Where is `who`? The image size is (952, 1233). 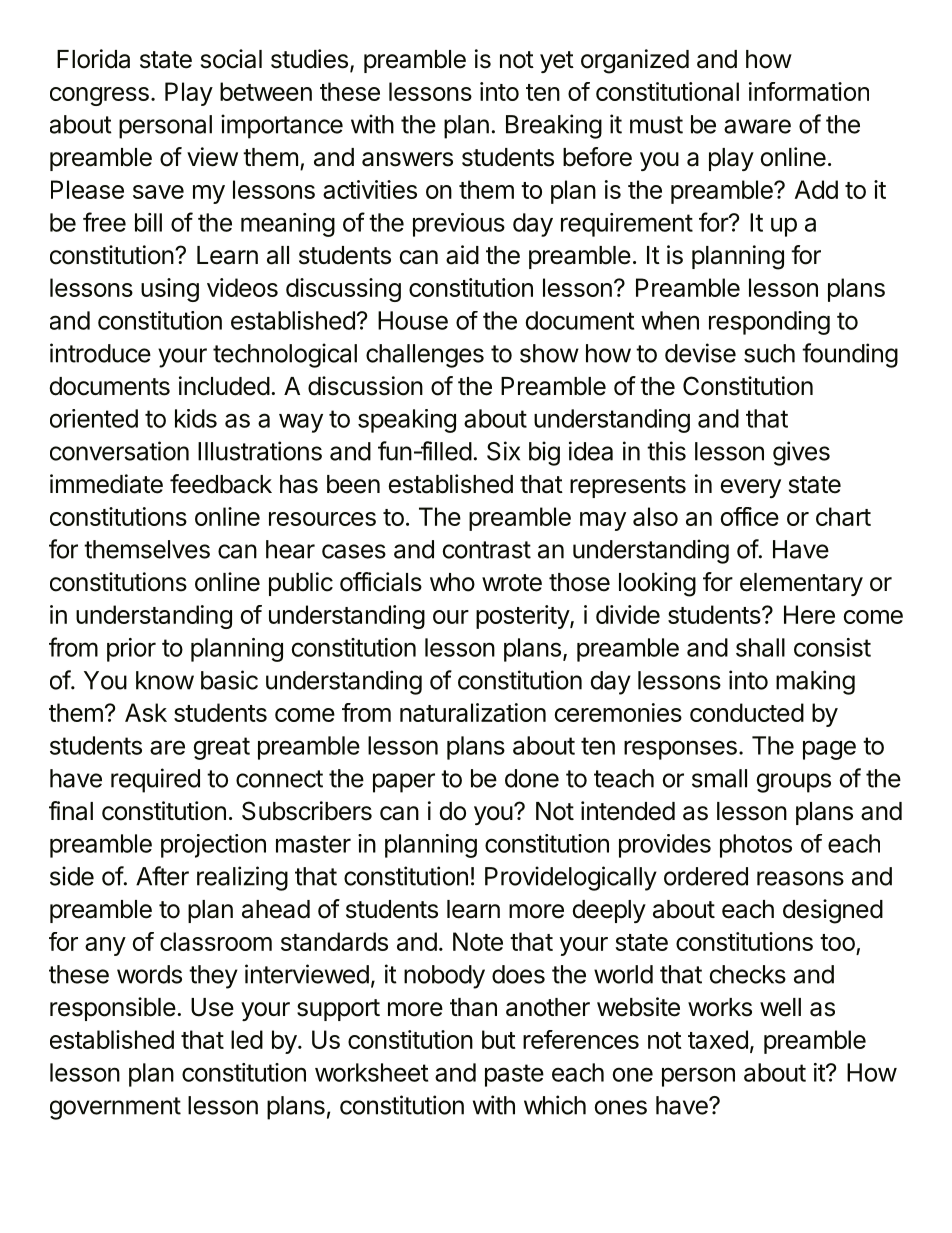
who is located at coordinates (452, 582).
